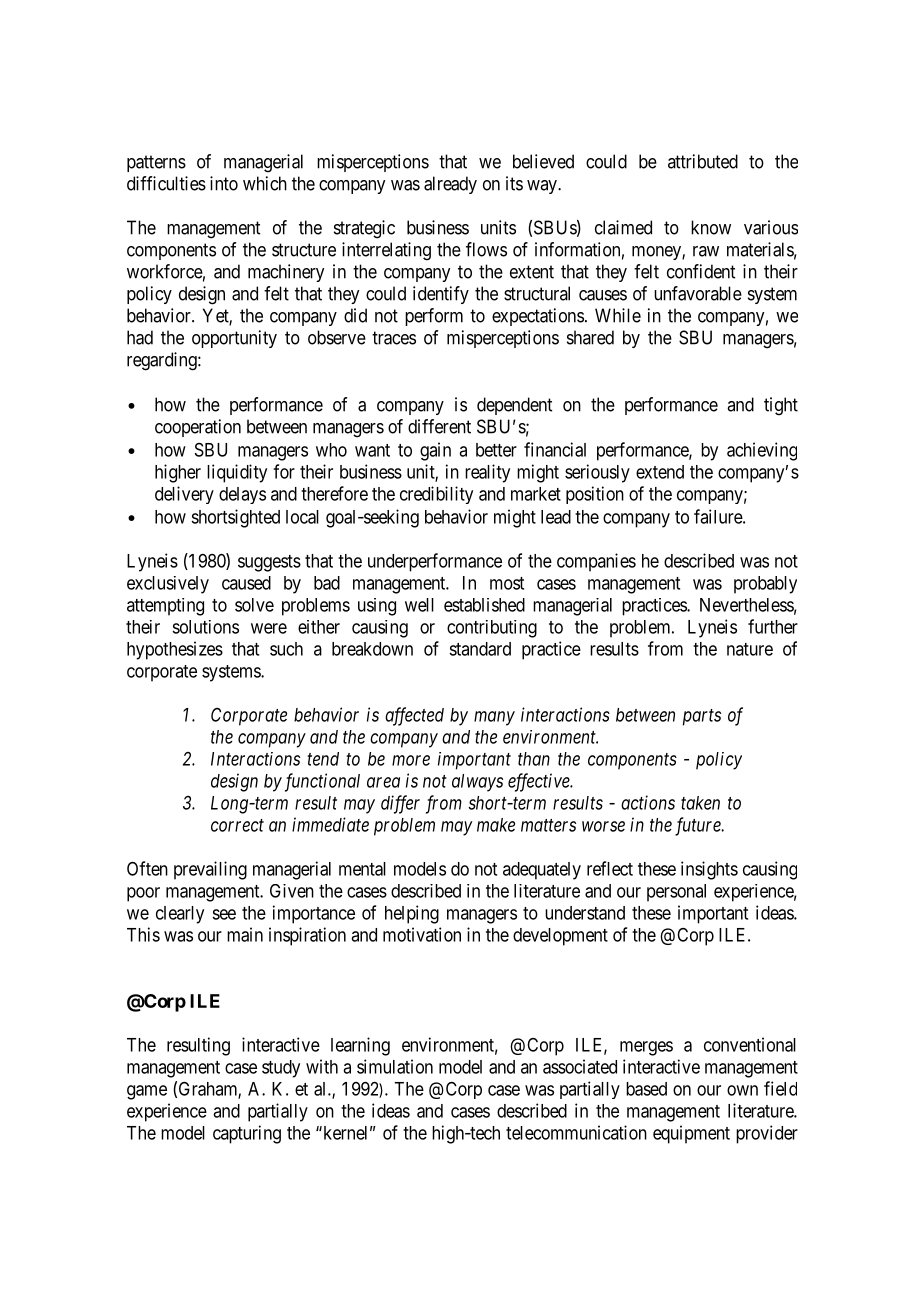 The image size is (924, 1308). Describe the element at coordinates (395, 1066) in the screenshot. I see `simulation` at that location.
